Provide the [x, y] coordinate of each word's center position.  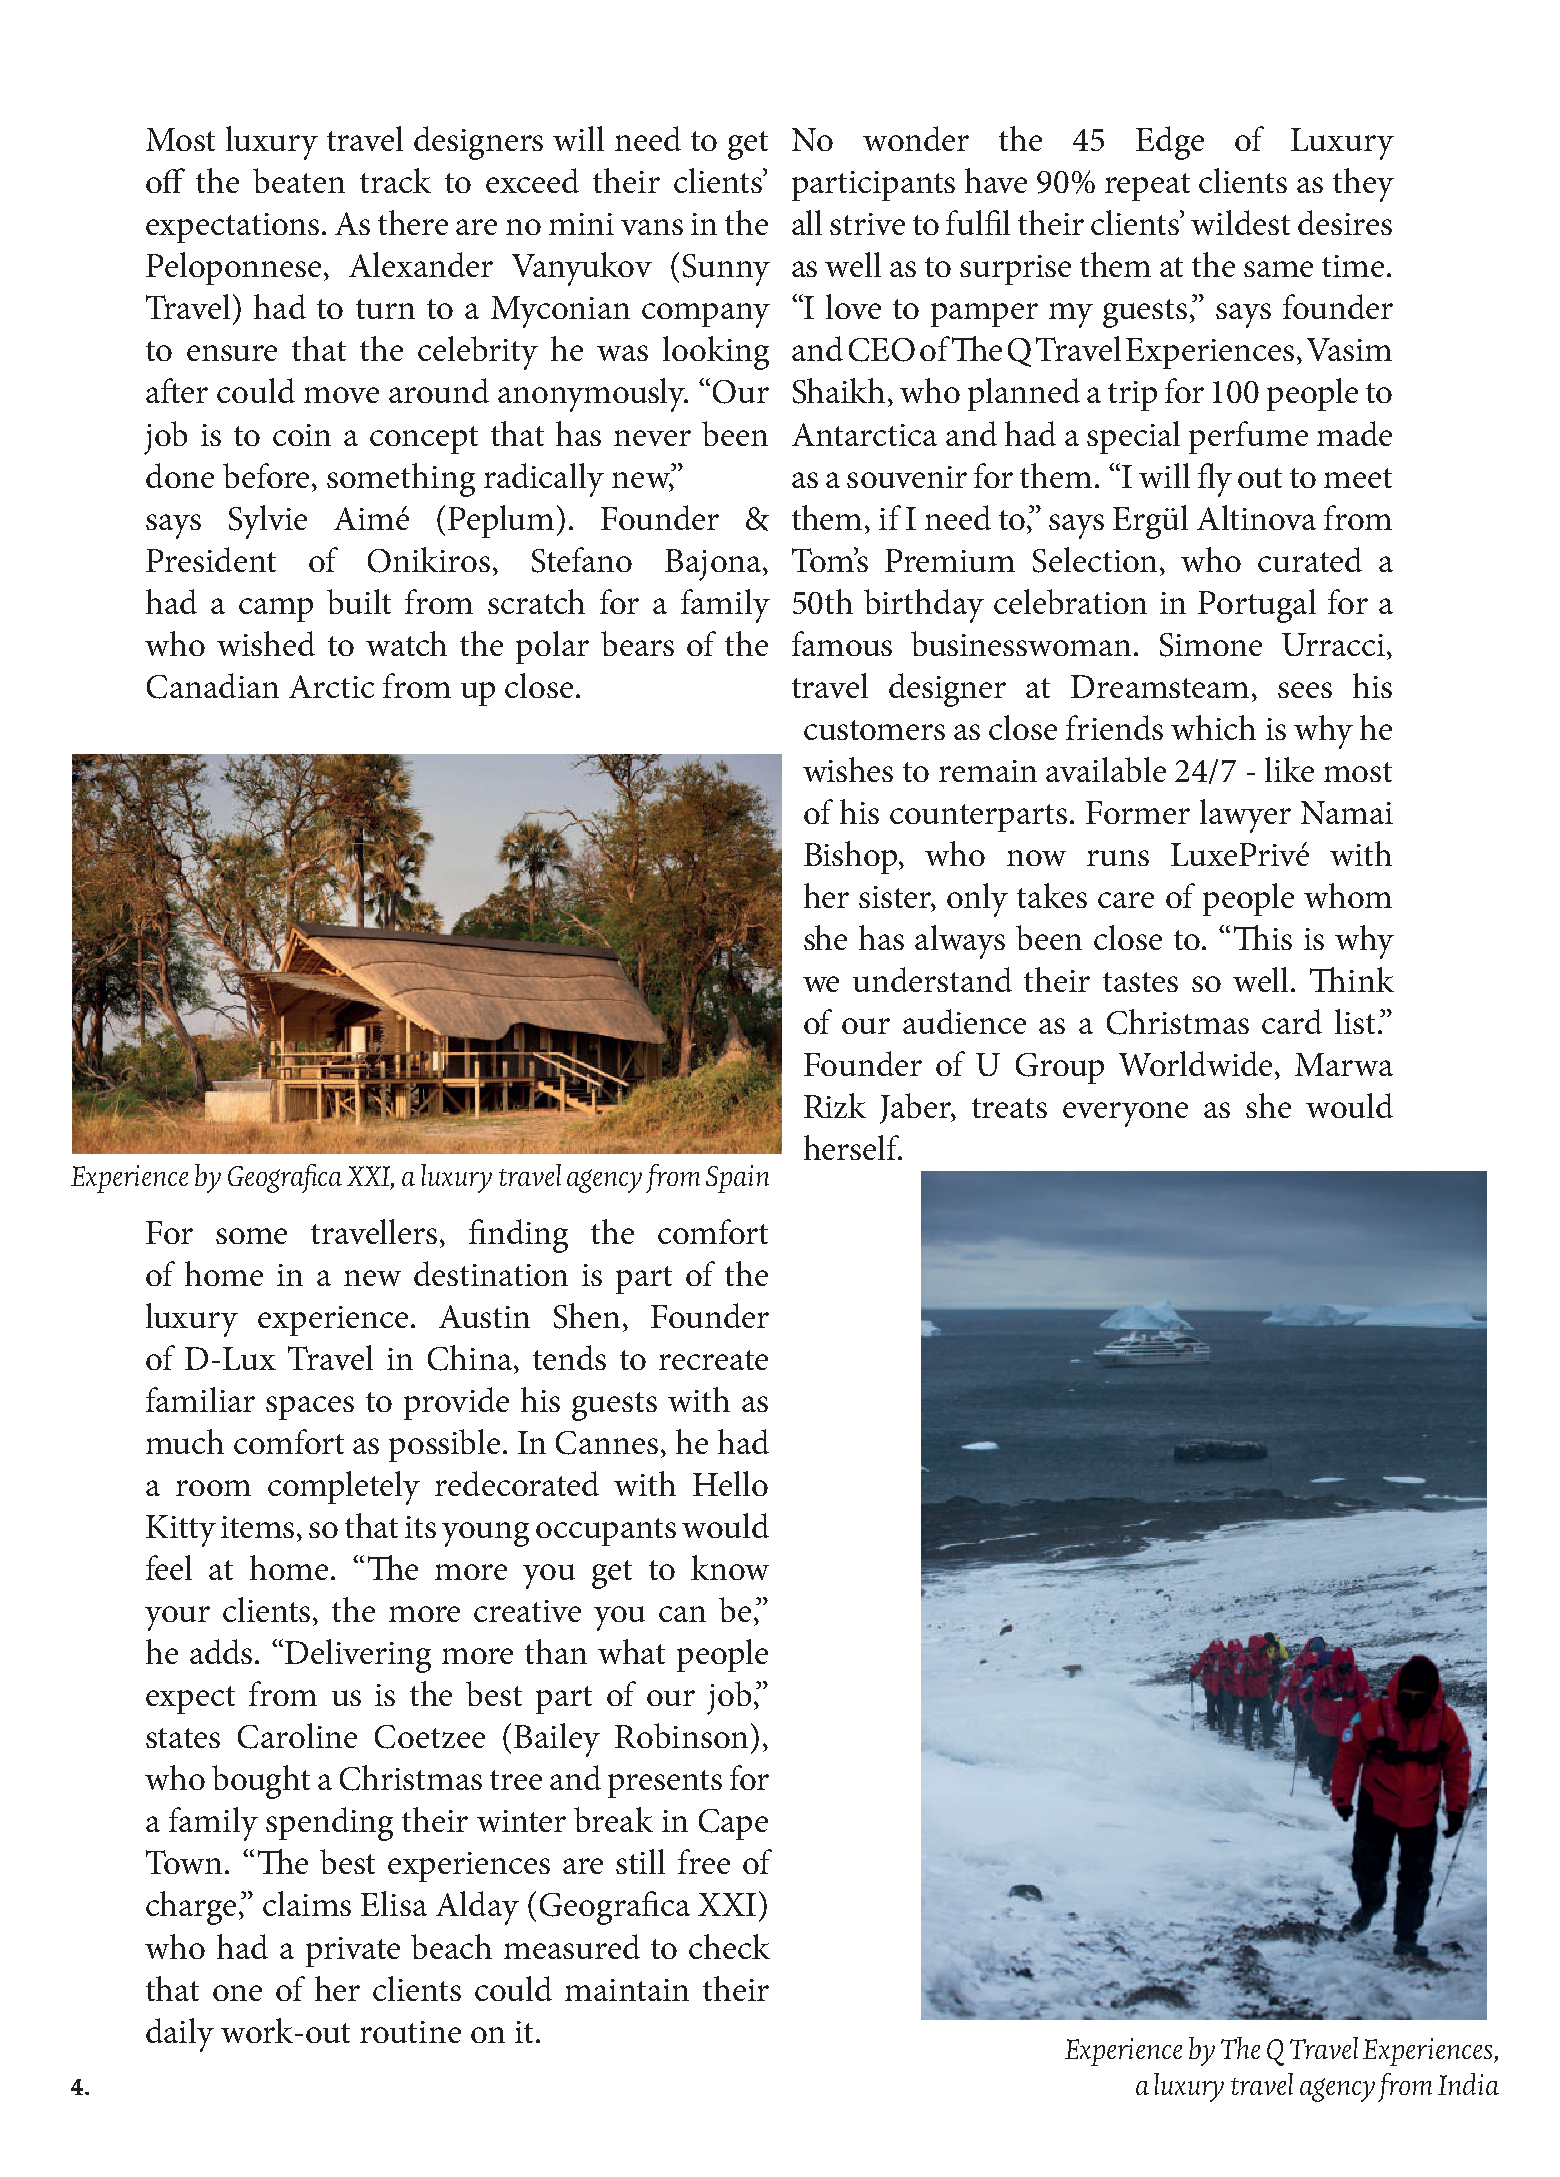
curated [1310, 559]
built [359, 601]
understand [932, 979]
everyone [1125, 1114]
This [1263, 937]
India [1468, 2084]
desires [1345, 222]
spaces [310, 1408]
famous [842, 643]
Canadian [213, 686]
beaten [299, 180]
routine [410, 2032]
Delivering [358, 1656]
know [730, 1567]
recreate [713, 1360]
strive [867, 224]
